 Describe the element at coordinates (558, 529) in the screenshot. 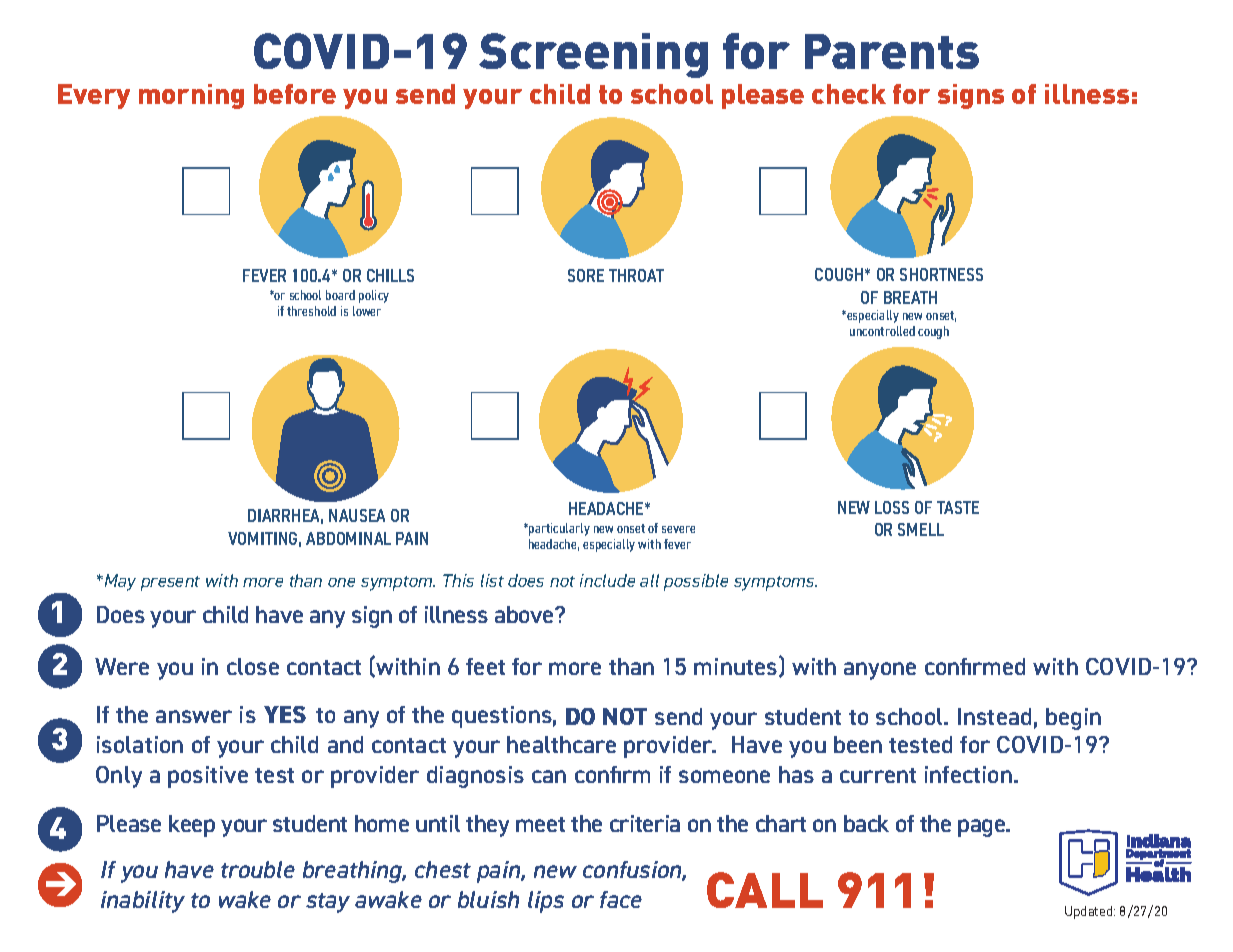

I see `particularly` at that location.
